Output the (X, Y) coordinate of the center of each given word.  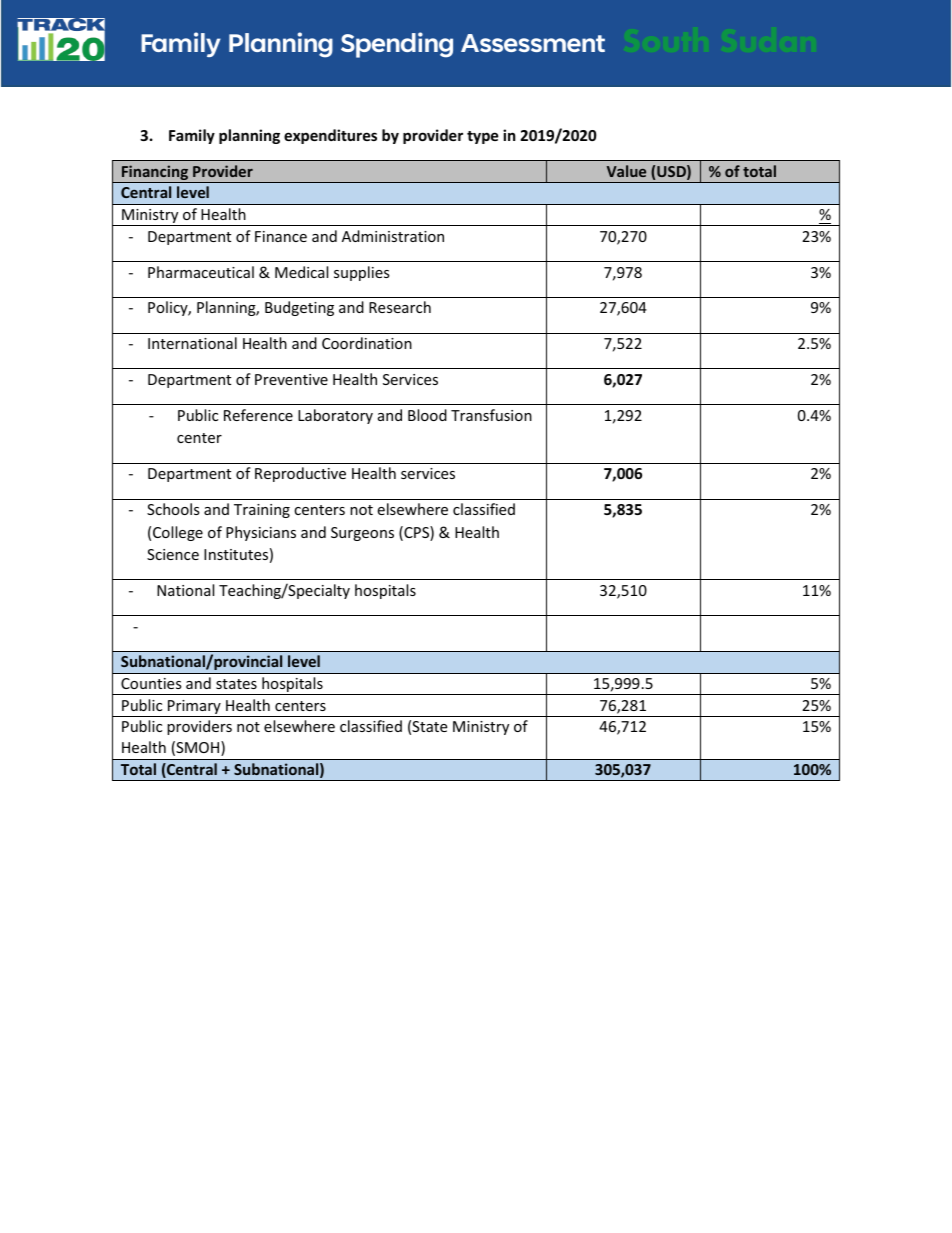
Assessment (533, 43)
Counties (151, 683)
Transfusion (491, 415)
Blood (427, 415)
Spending (397, 45)
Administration (393, 236)
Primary (194, 708)
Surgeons (362, 534)
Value (626, 171)
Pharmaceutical (201, 272)
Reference (258, 415)
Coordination (367, 343)
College (178, 533)
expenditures (330, 136)
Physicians (261, 533)
